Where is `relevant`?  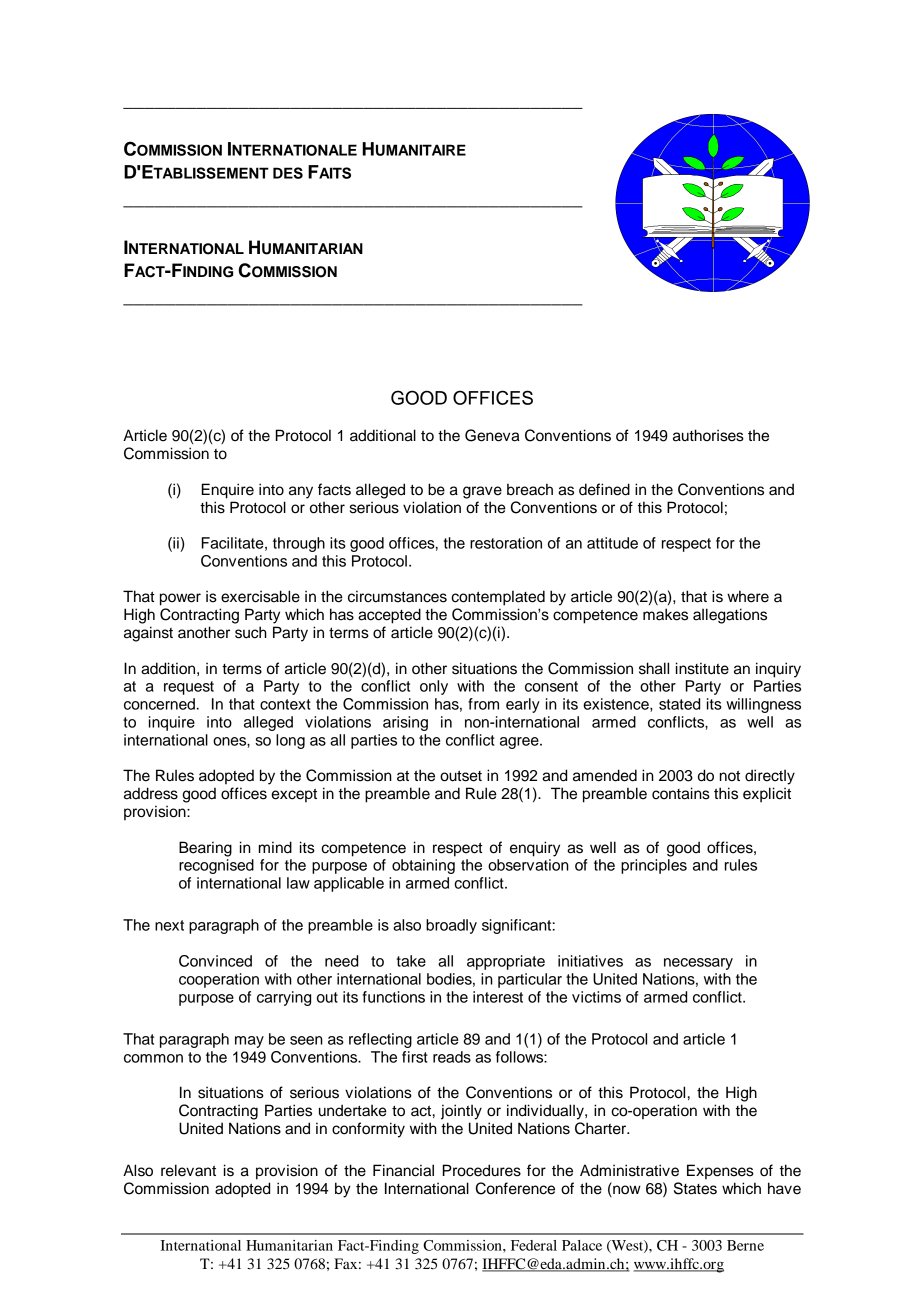 relevant is located at coordinates (188, 1170).
